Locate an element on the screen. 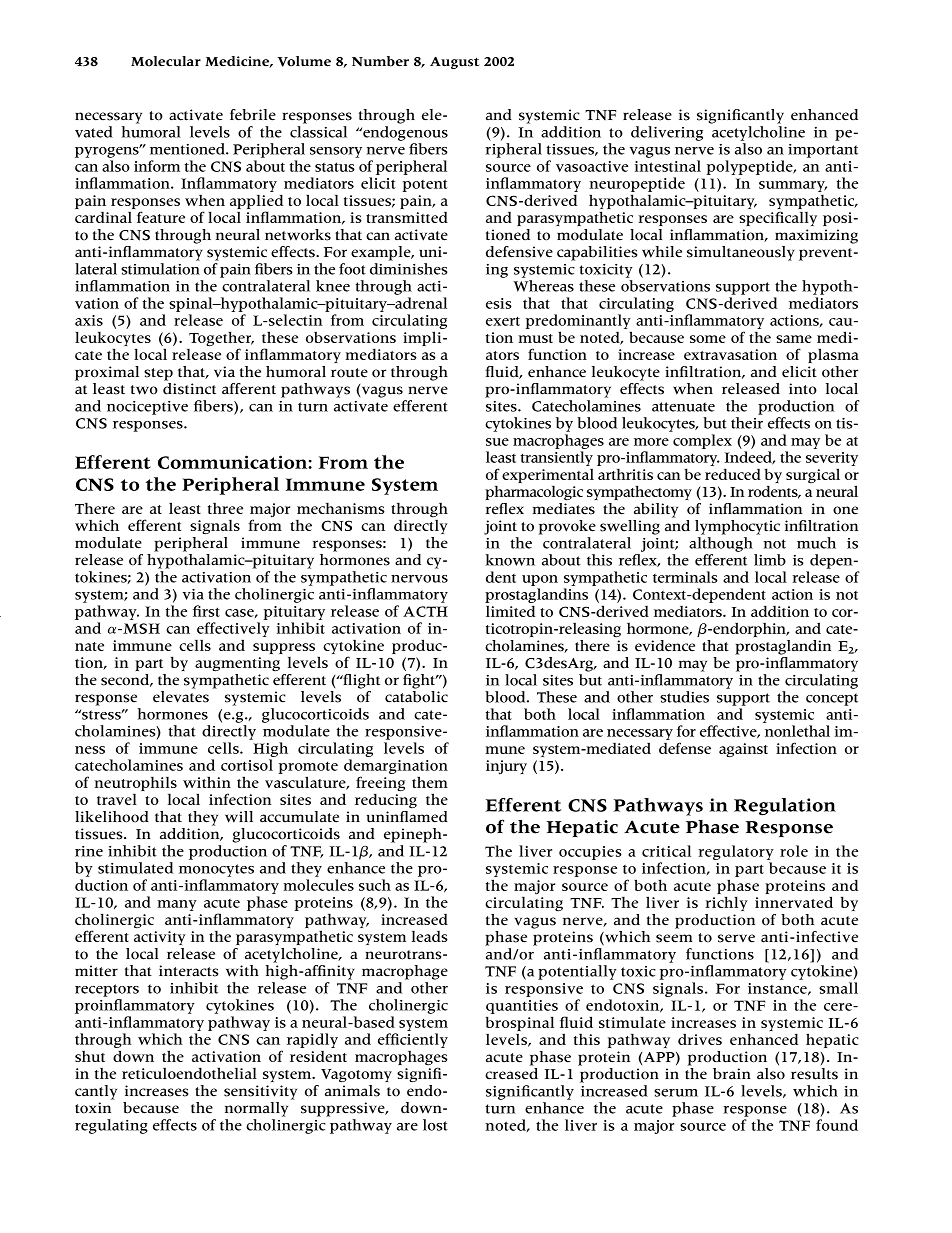 The width and height of the screenshot is (952, 1233). normally is located at coordinates (256, 1109).
